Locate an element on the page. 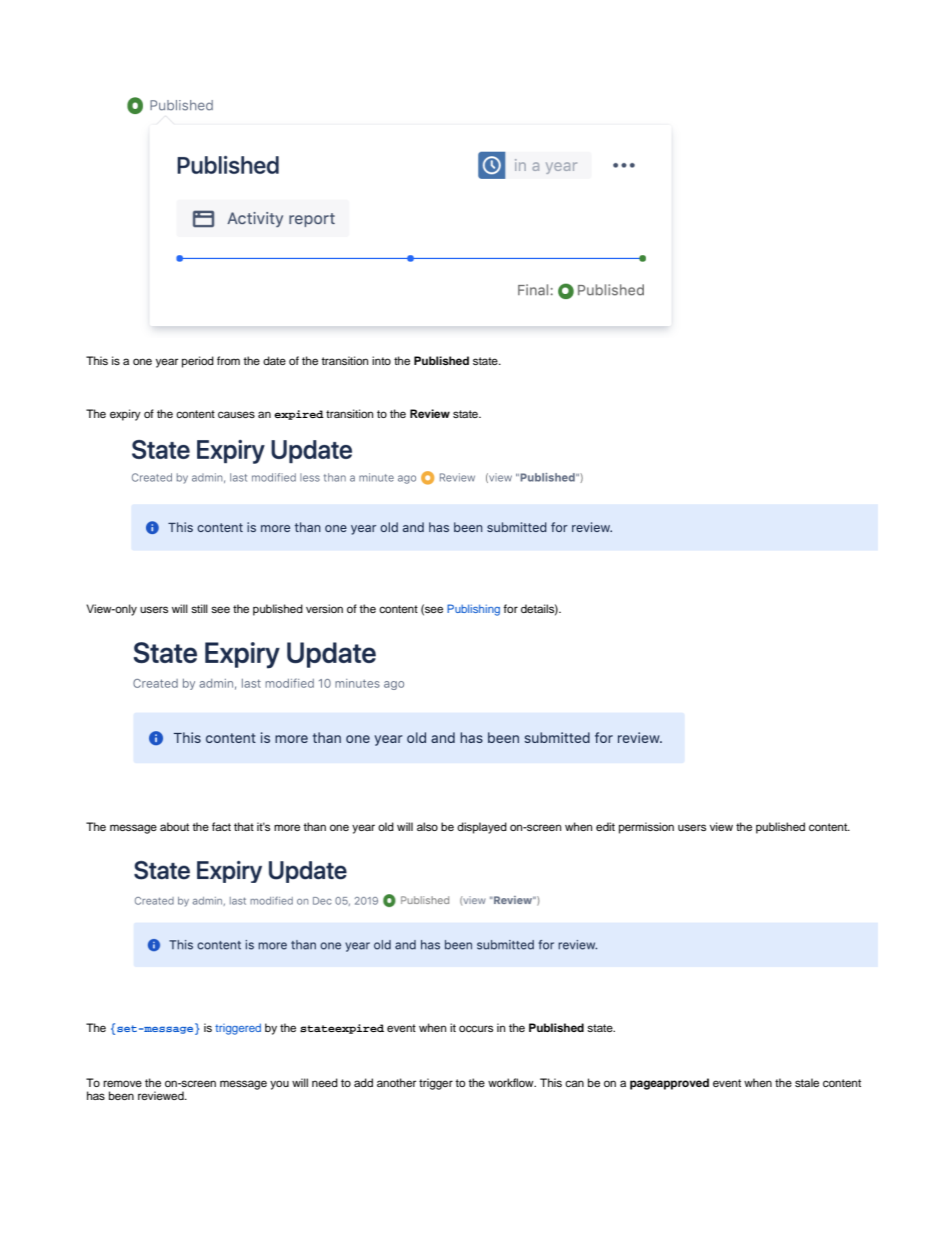  period is located at coordinates (198, 362).
